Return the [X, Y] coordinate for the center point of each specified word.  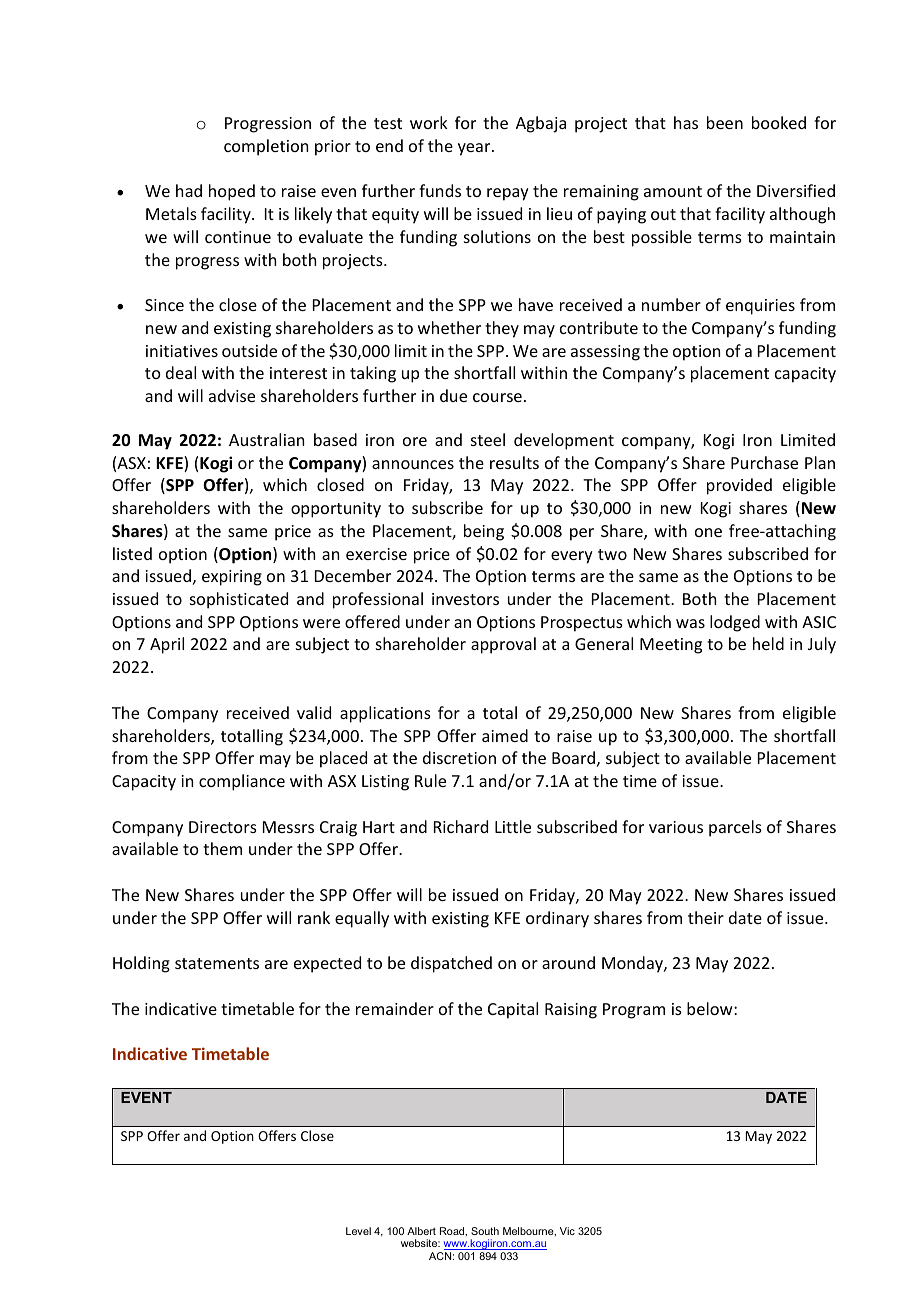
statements [217, 963]
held [768, 643]
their [706, 917]
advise [232, 395]
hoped [232, 192]
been [725, 122]
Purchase [764, 462]
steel [488, 439]
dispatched [451, 964]
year [475, 149]
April [167, 645]
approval [503, 645]
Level [358, 1231]
